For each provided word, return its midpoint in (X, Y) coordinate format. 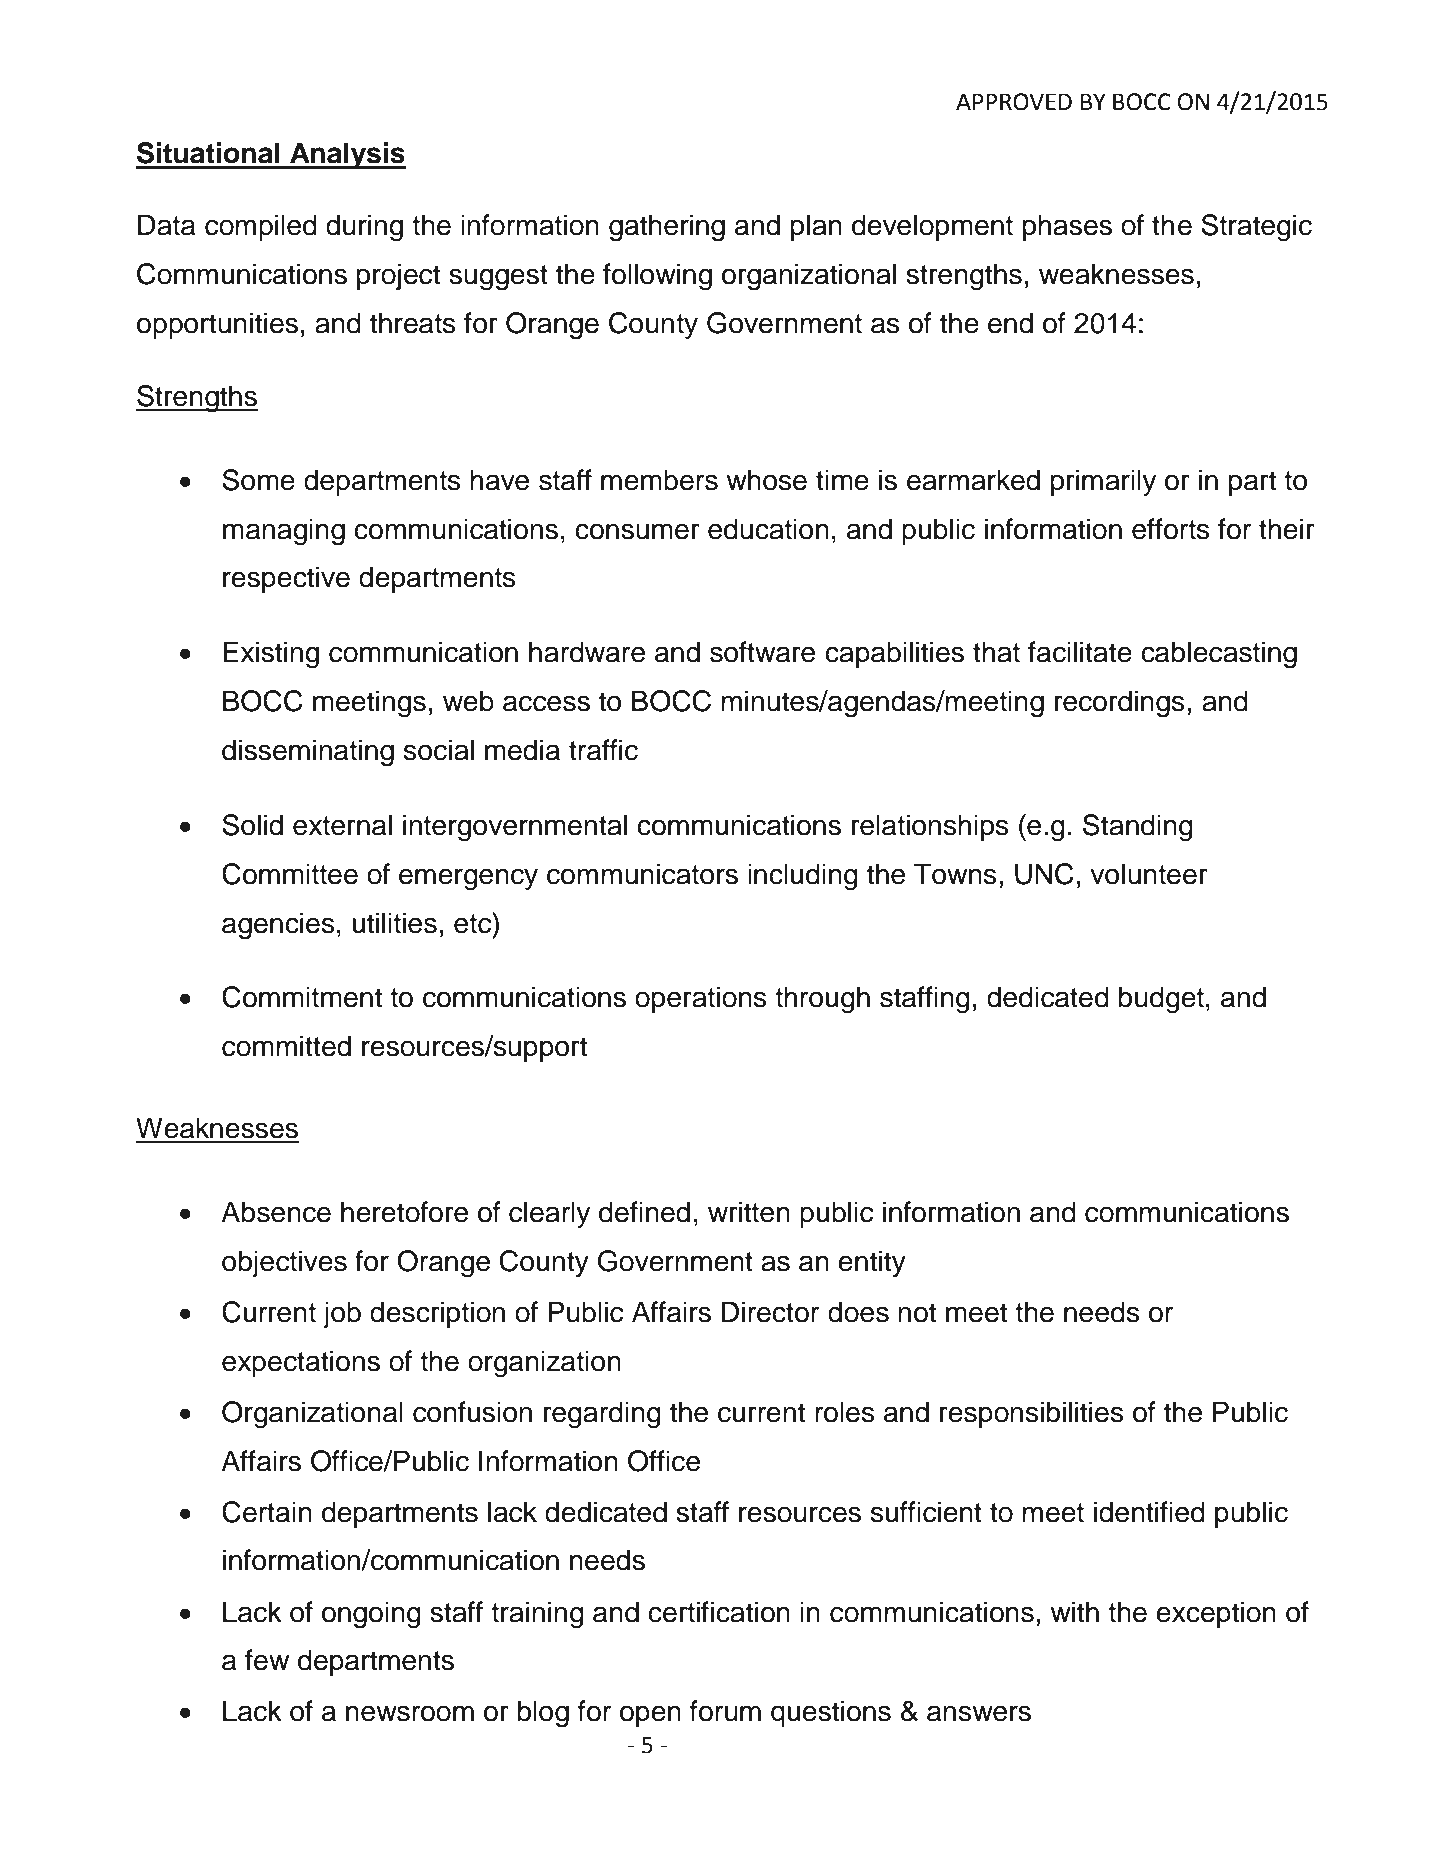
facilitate (1080, 652)
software (762, 652)
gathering (667, 228)
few (267, 1660)
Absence (276, 1212)
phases (1067, 227)
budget (1161, 1000)
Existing (271, 655)
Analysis (347, 155)
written (749, 1212)
